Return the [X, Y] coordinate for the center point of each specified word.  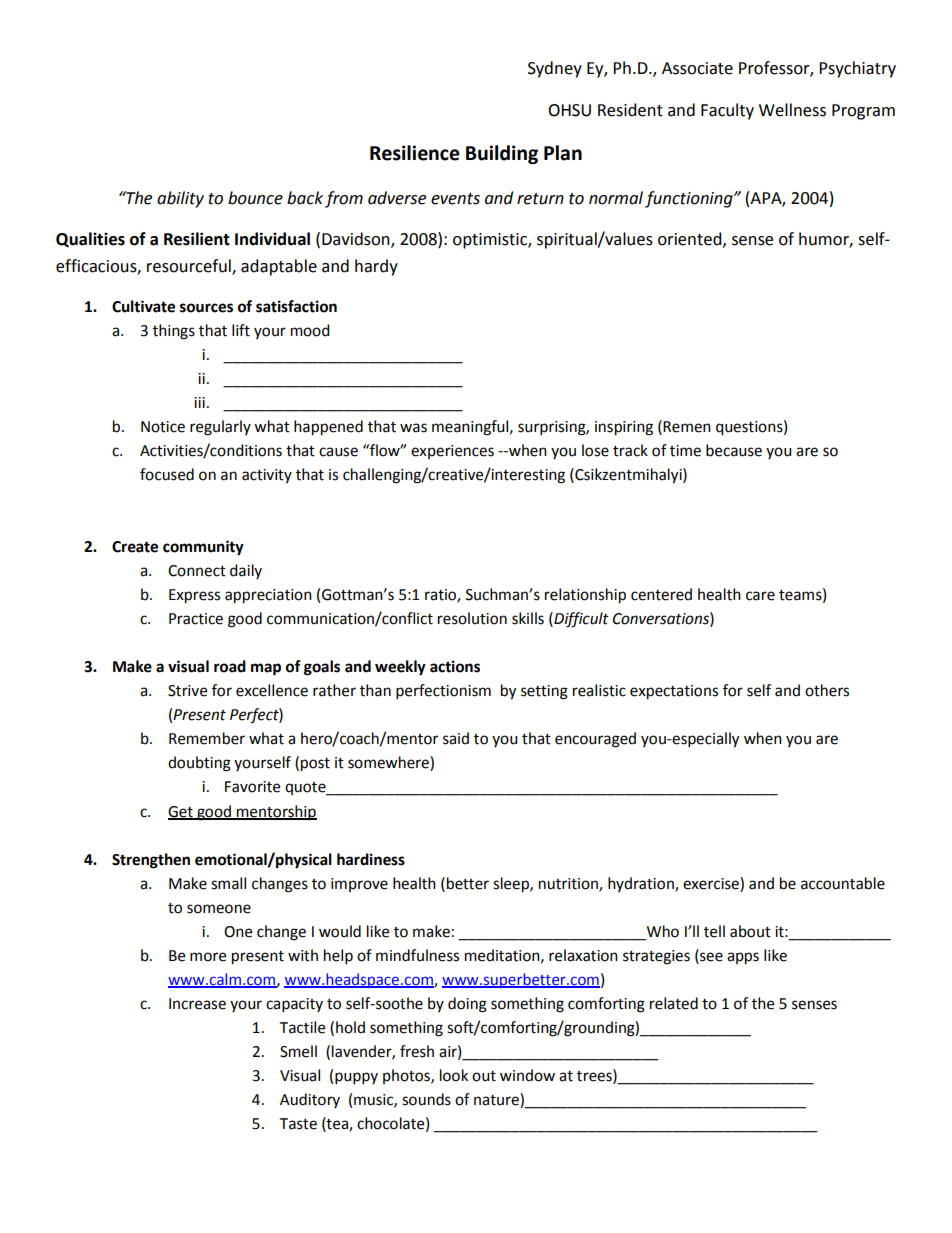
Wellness [792, 110]
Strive [187, 691]
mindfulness [417, 955]
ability [180, 199]
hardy [376, 267]
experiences [452, 452]
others [827, 690]
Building [502, 154]
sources [206, 308]
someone [219, 909]
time [685, 451]
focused [167, 474]
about [750, 931]
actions [455, 666]
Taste [298, 1124]
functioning [690, 199]
